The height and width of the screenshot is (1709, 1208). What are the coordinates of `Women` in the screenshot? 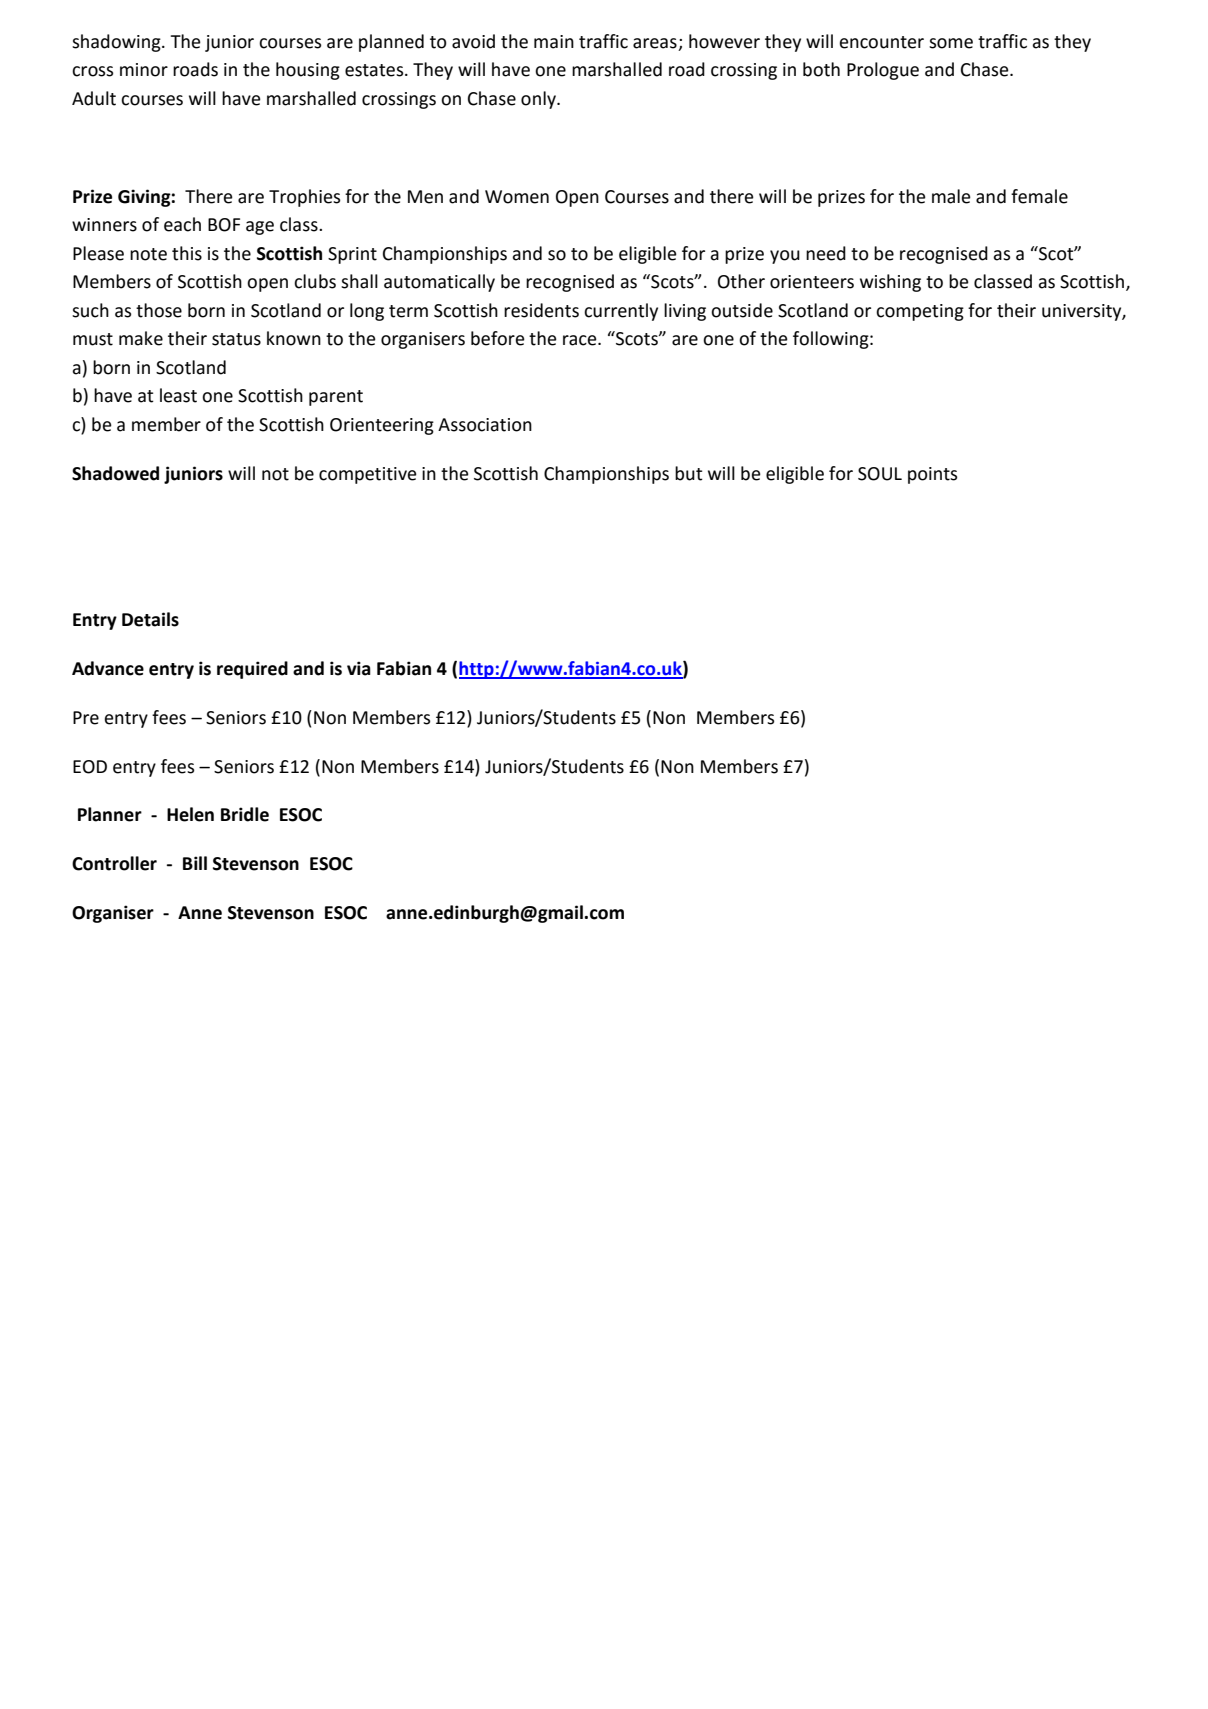 It's located at (517, 197).
